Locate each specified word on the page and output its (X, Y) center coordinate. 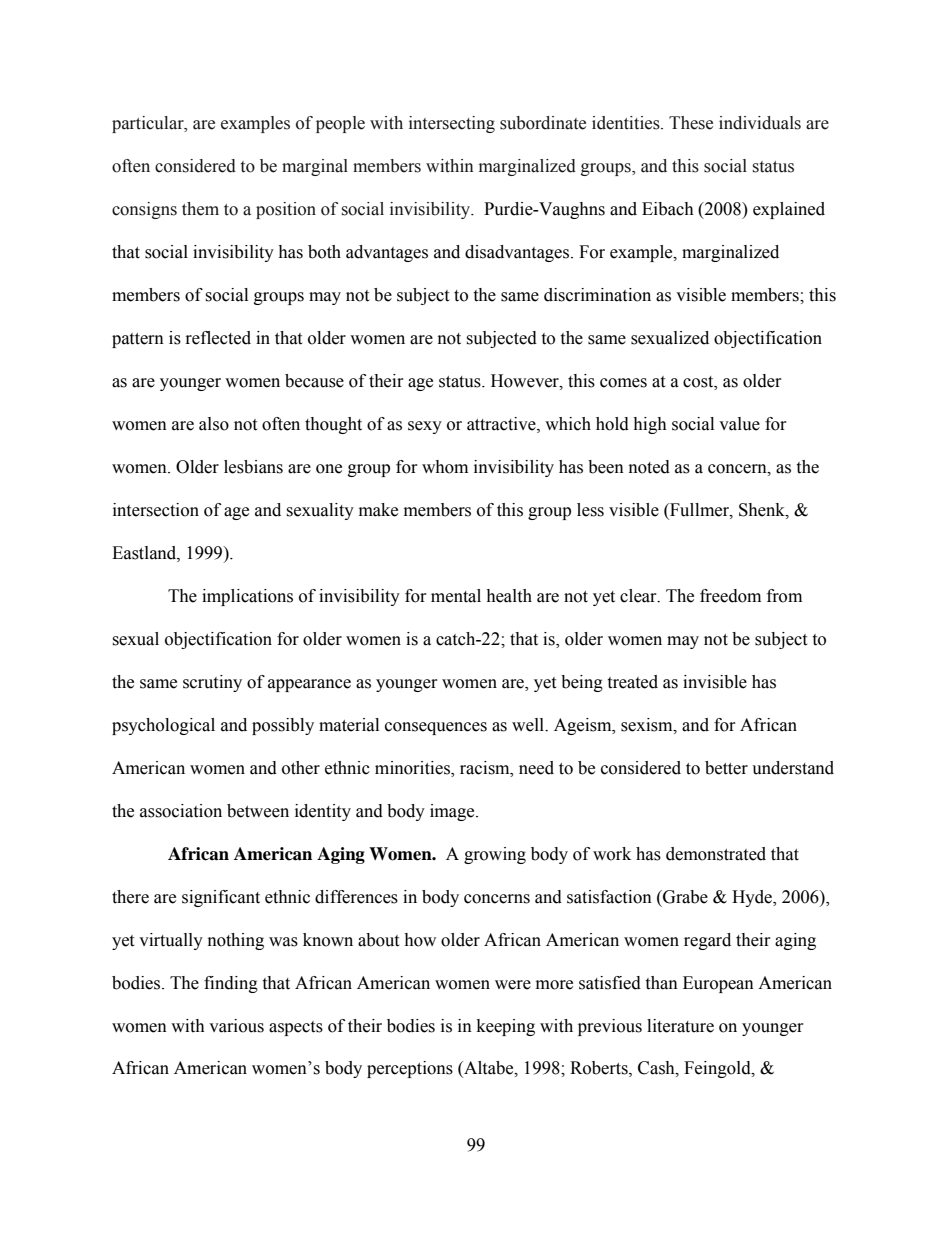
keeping (506, 1027)
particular (149, 124)
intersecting (452, 124)
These (691, 123)
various (236, 1026)
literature (680, 1026)
